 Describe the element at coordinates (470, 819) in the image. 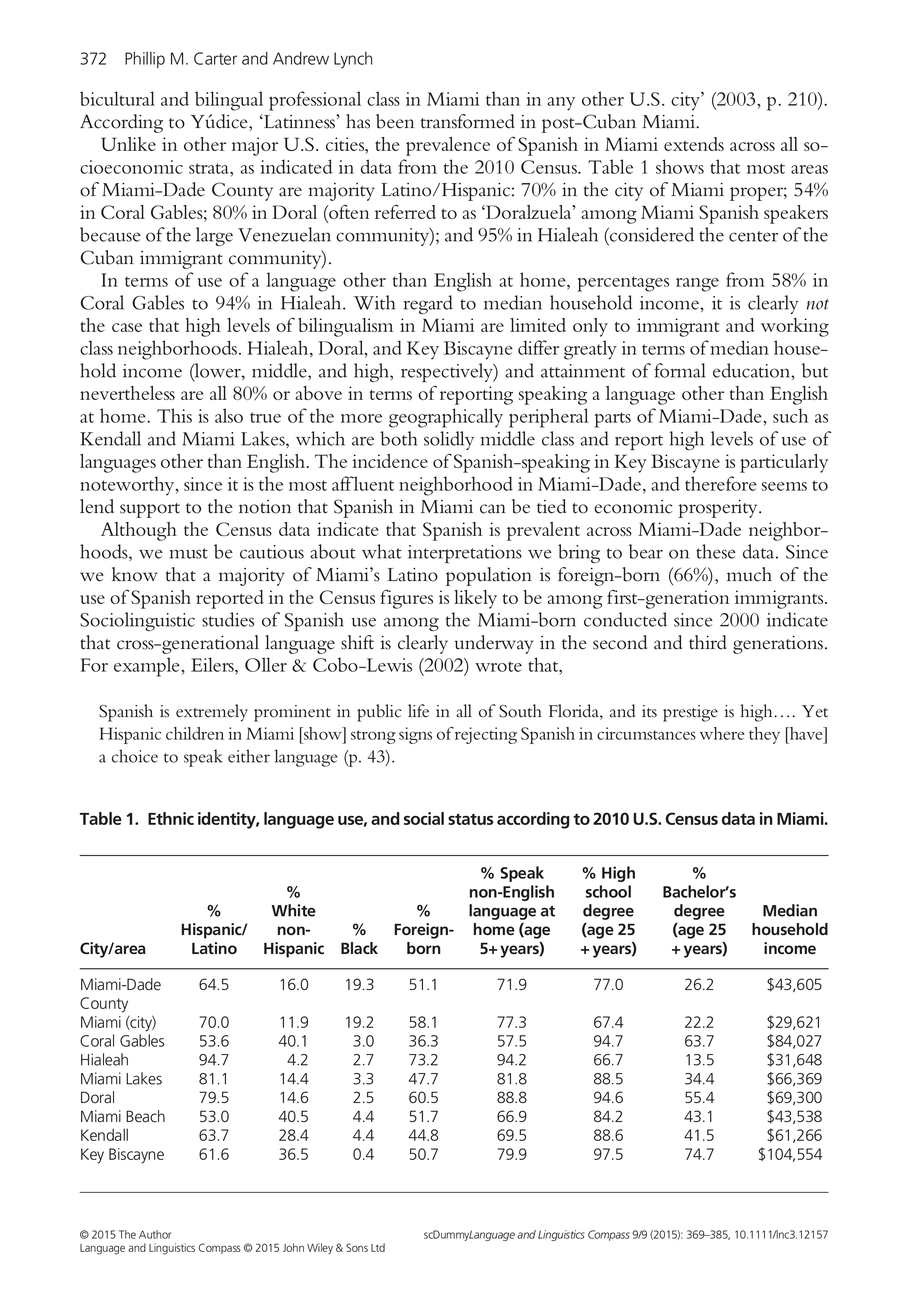

I see `status` at that location.
